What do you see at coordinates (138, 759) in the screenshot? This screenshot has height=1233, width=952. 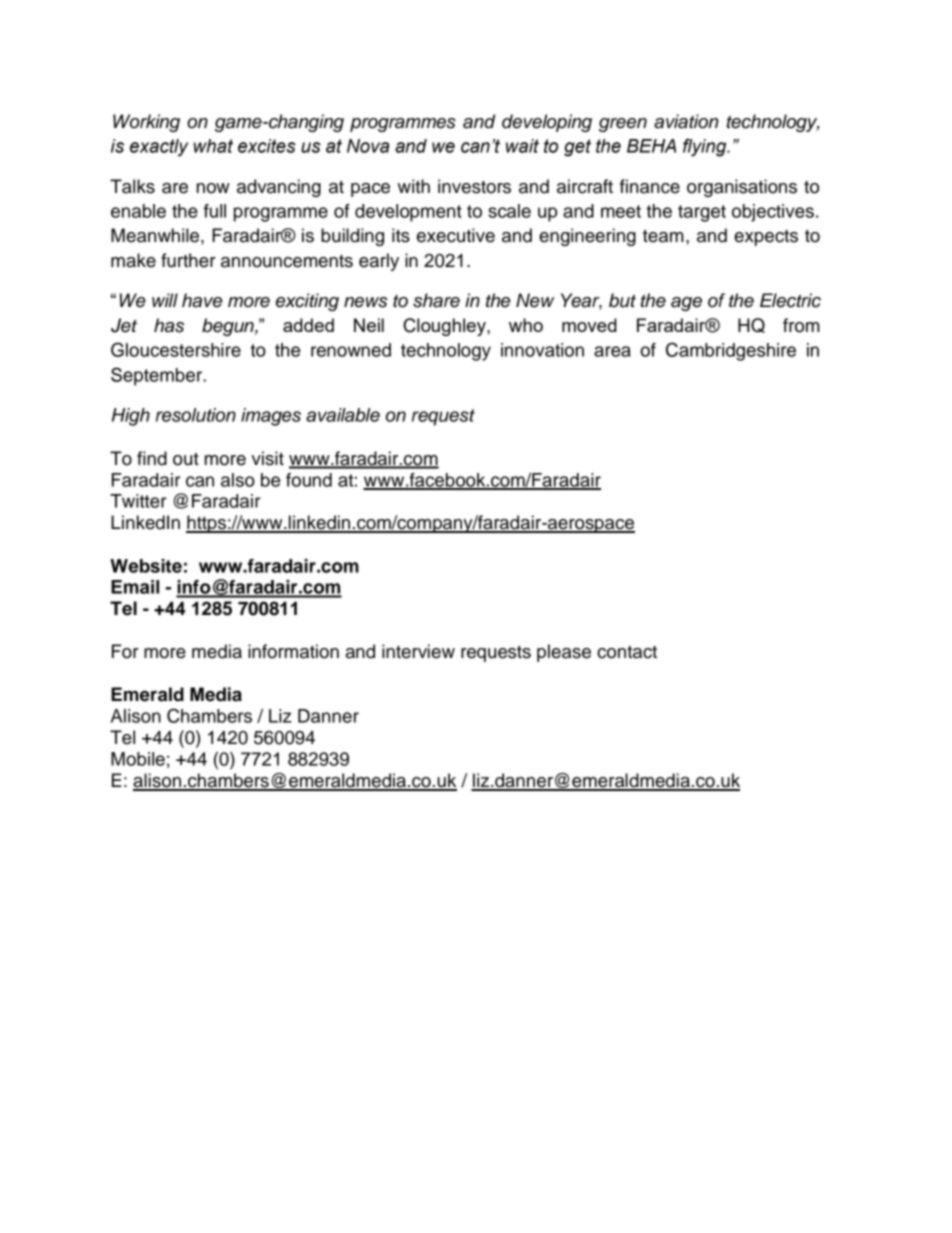 I see `Mobile` at bounding box center [138, 759].
